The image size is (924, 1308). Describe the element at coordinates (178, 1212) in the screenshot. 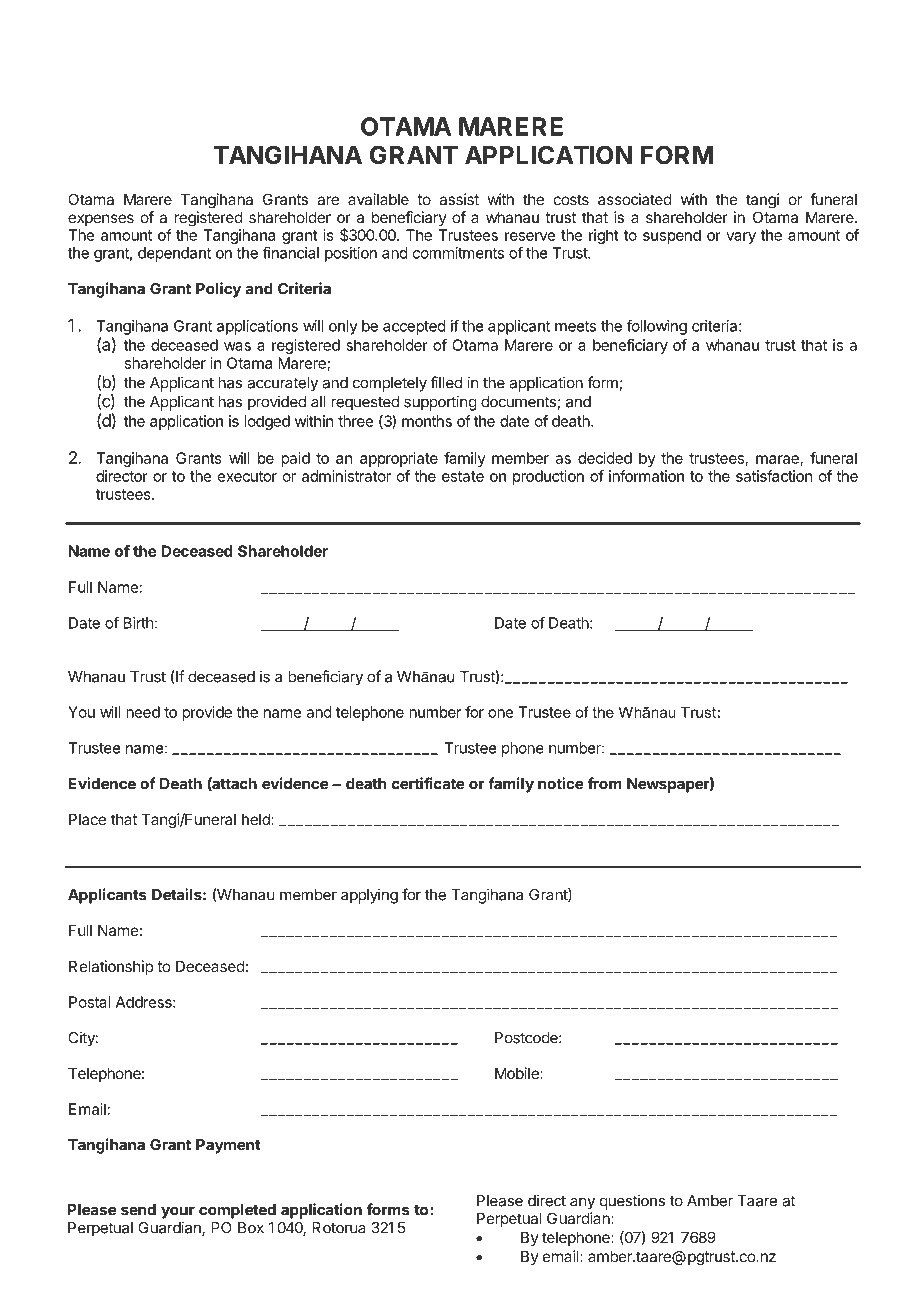

I see `your` at that location.
